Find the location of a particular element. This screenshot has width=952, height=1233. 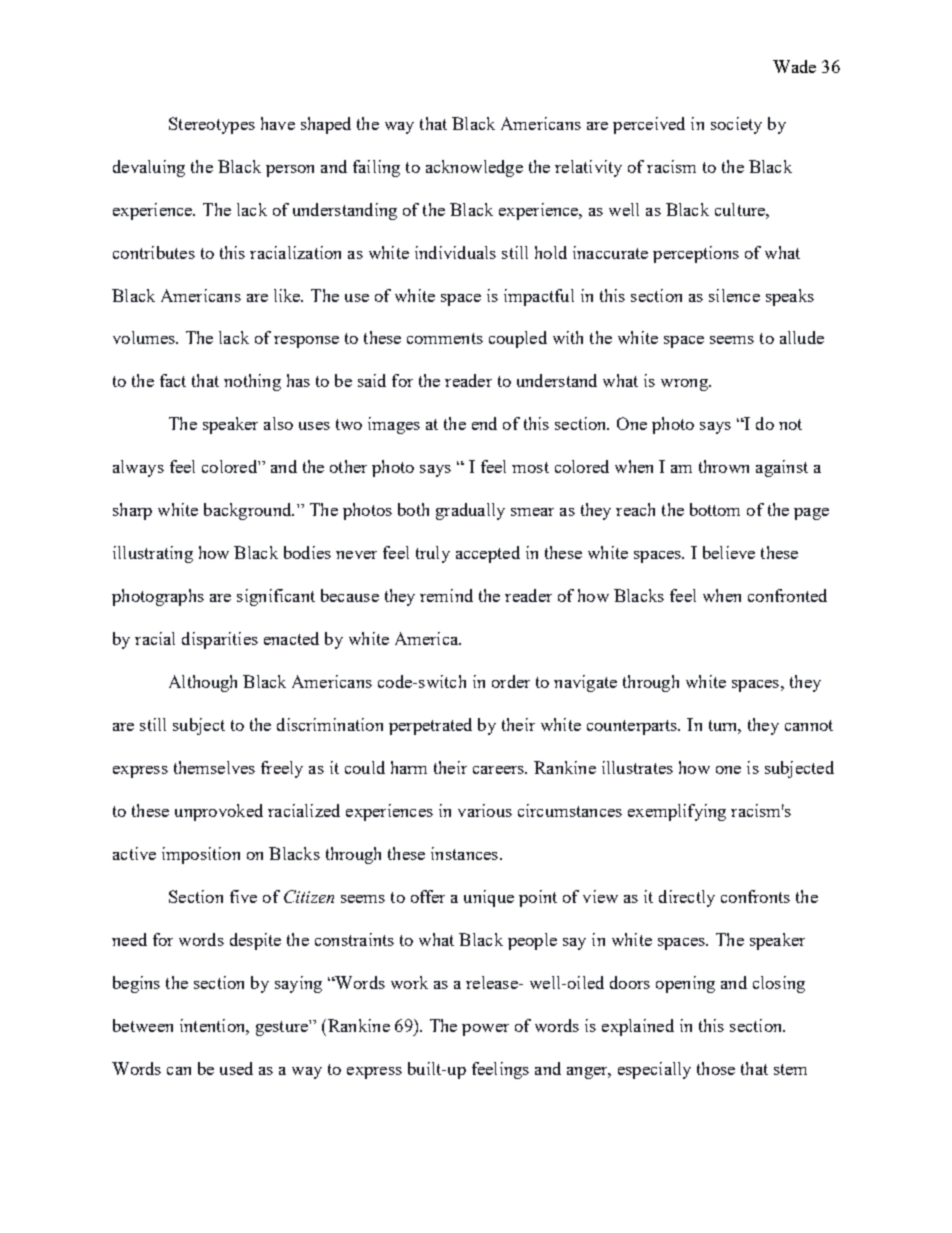

acknowledge is located at coordinates (474, 168).
